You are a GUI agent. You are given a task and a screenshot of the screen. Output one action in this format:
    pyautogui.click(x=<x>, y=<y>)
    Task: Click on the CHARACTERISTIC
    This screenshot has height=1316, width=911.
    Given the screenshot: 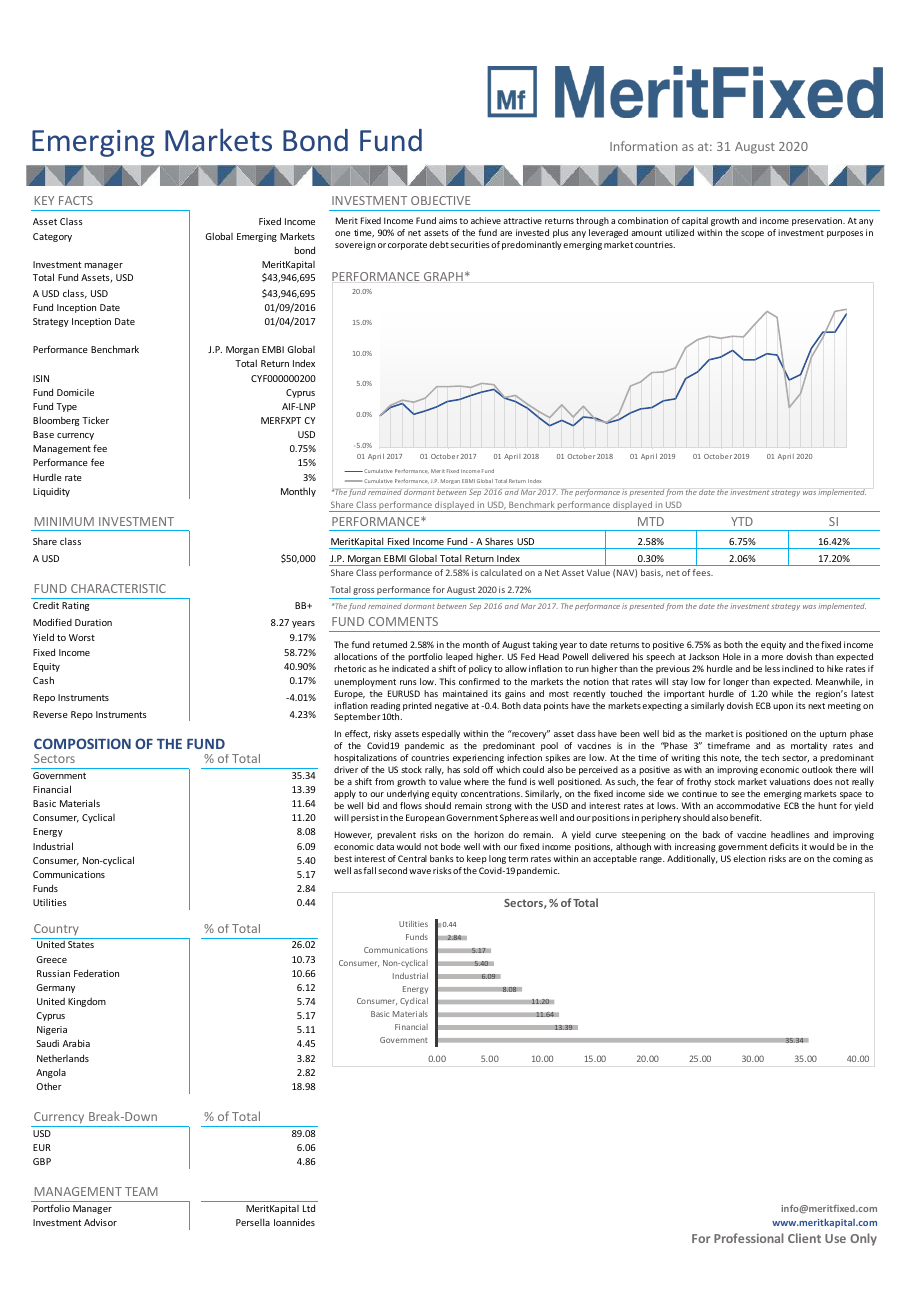 What is the action you would take?
    pyautogui.click(x=118, y=588)
